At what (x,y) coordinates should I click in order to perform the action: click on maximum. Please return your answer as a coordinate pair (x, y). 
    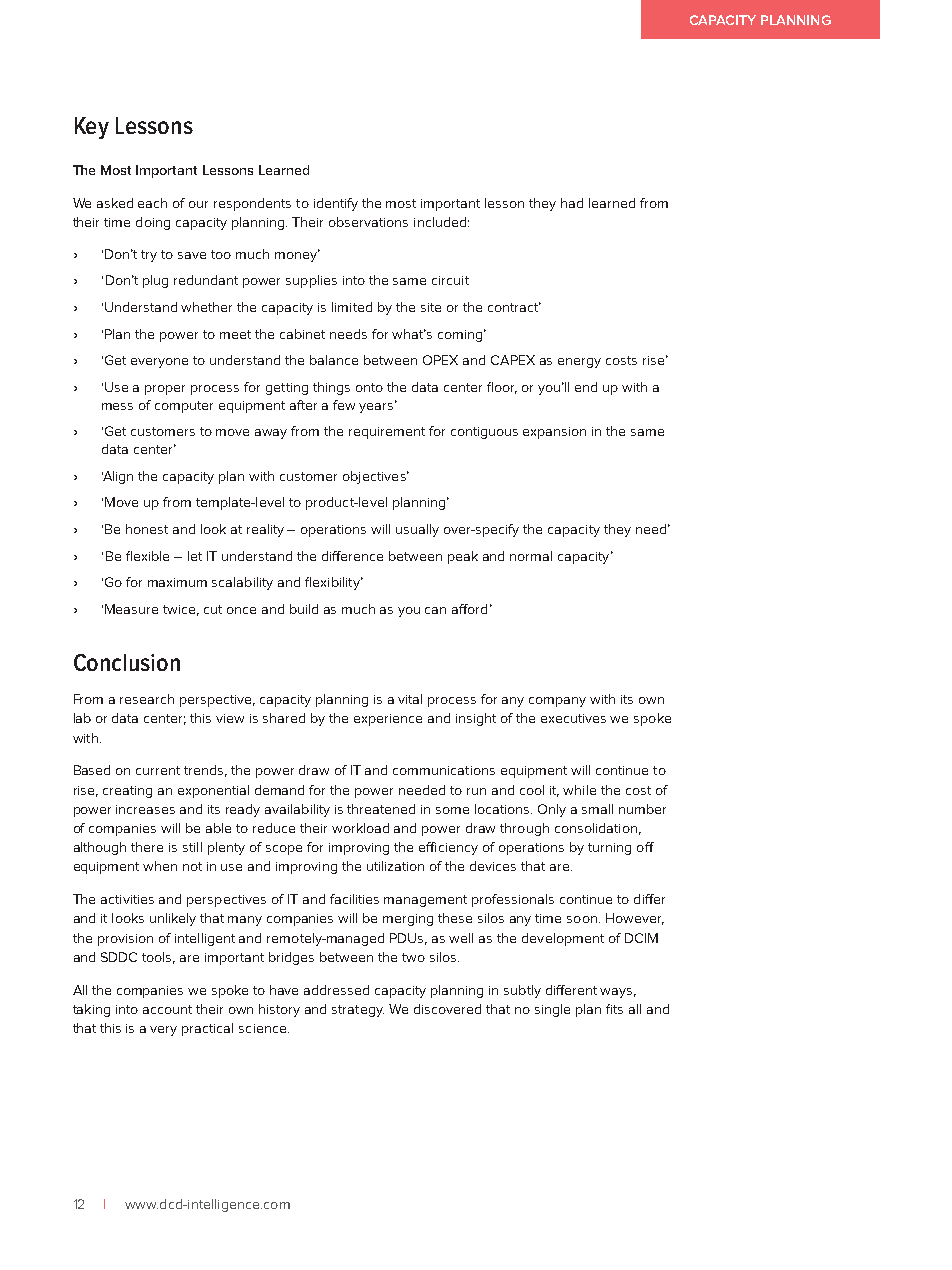
    Looking at the image, I should click on (177, 582).
